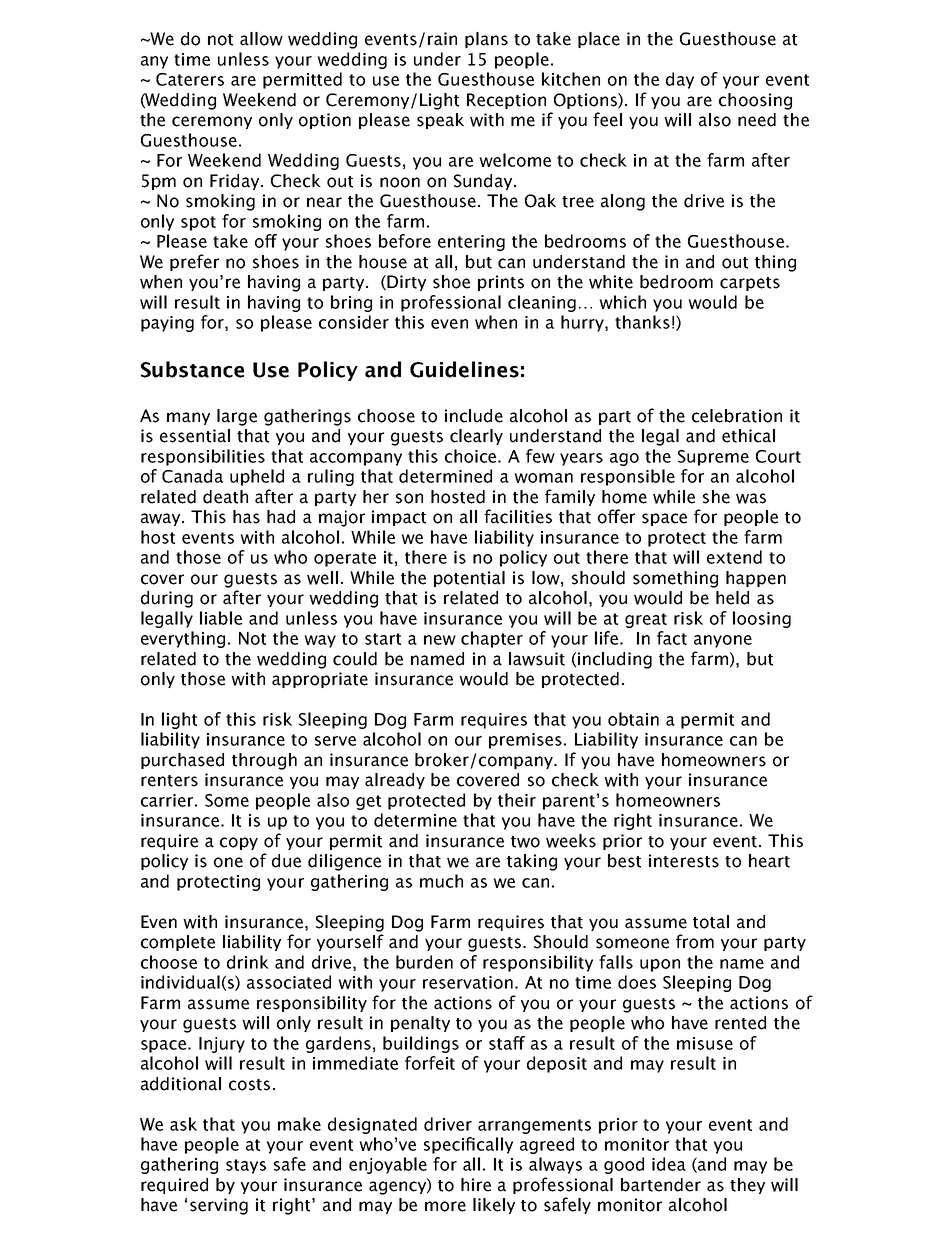 The height and width of the document is (1233, 952). Describe the element at coordinates (261, 39) in the document. I see `allow` at that location.
